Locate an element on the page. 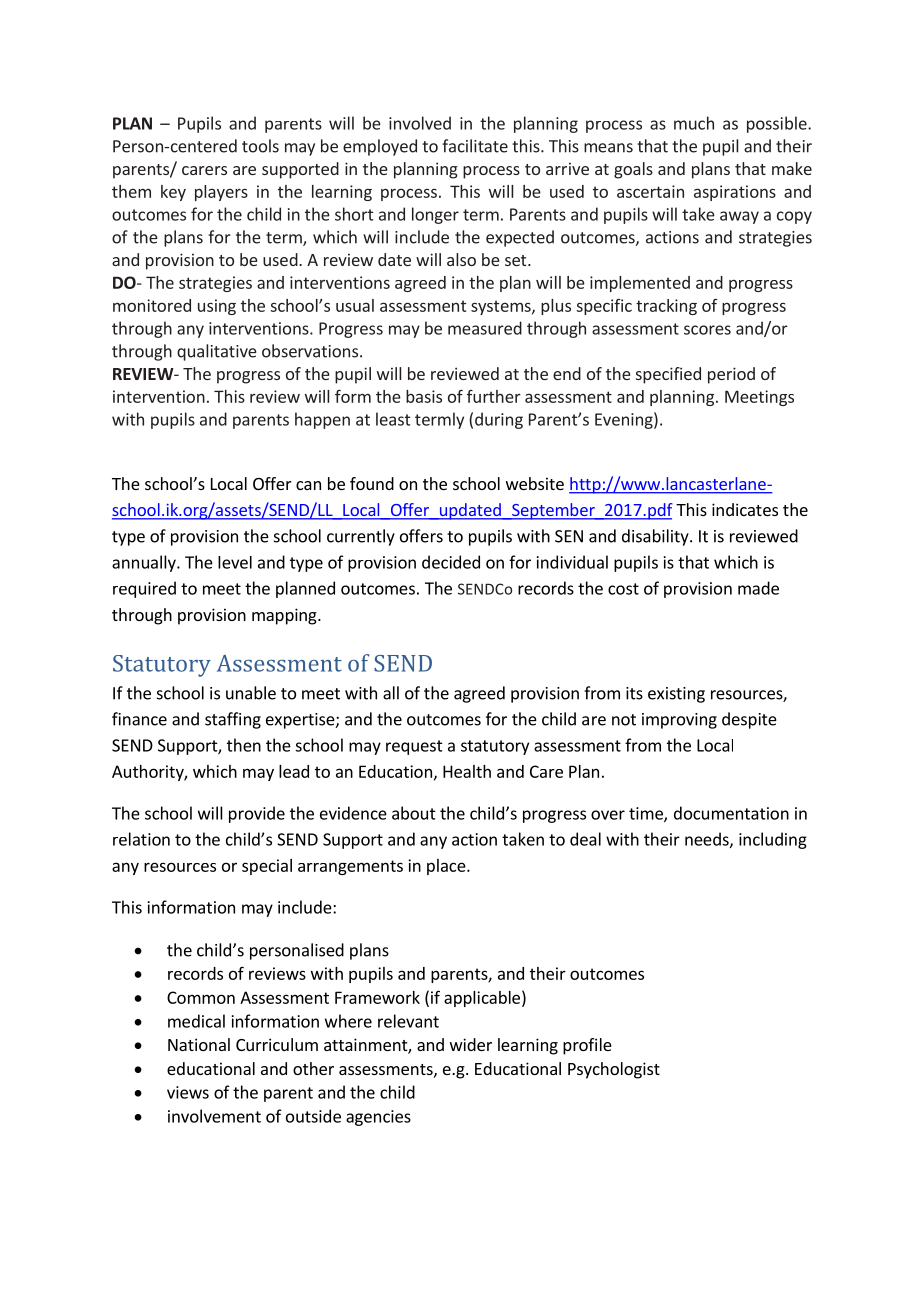  measured is located at coordinates (485, 328).
